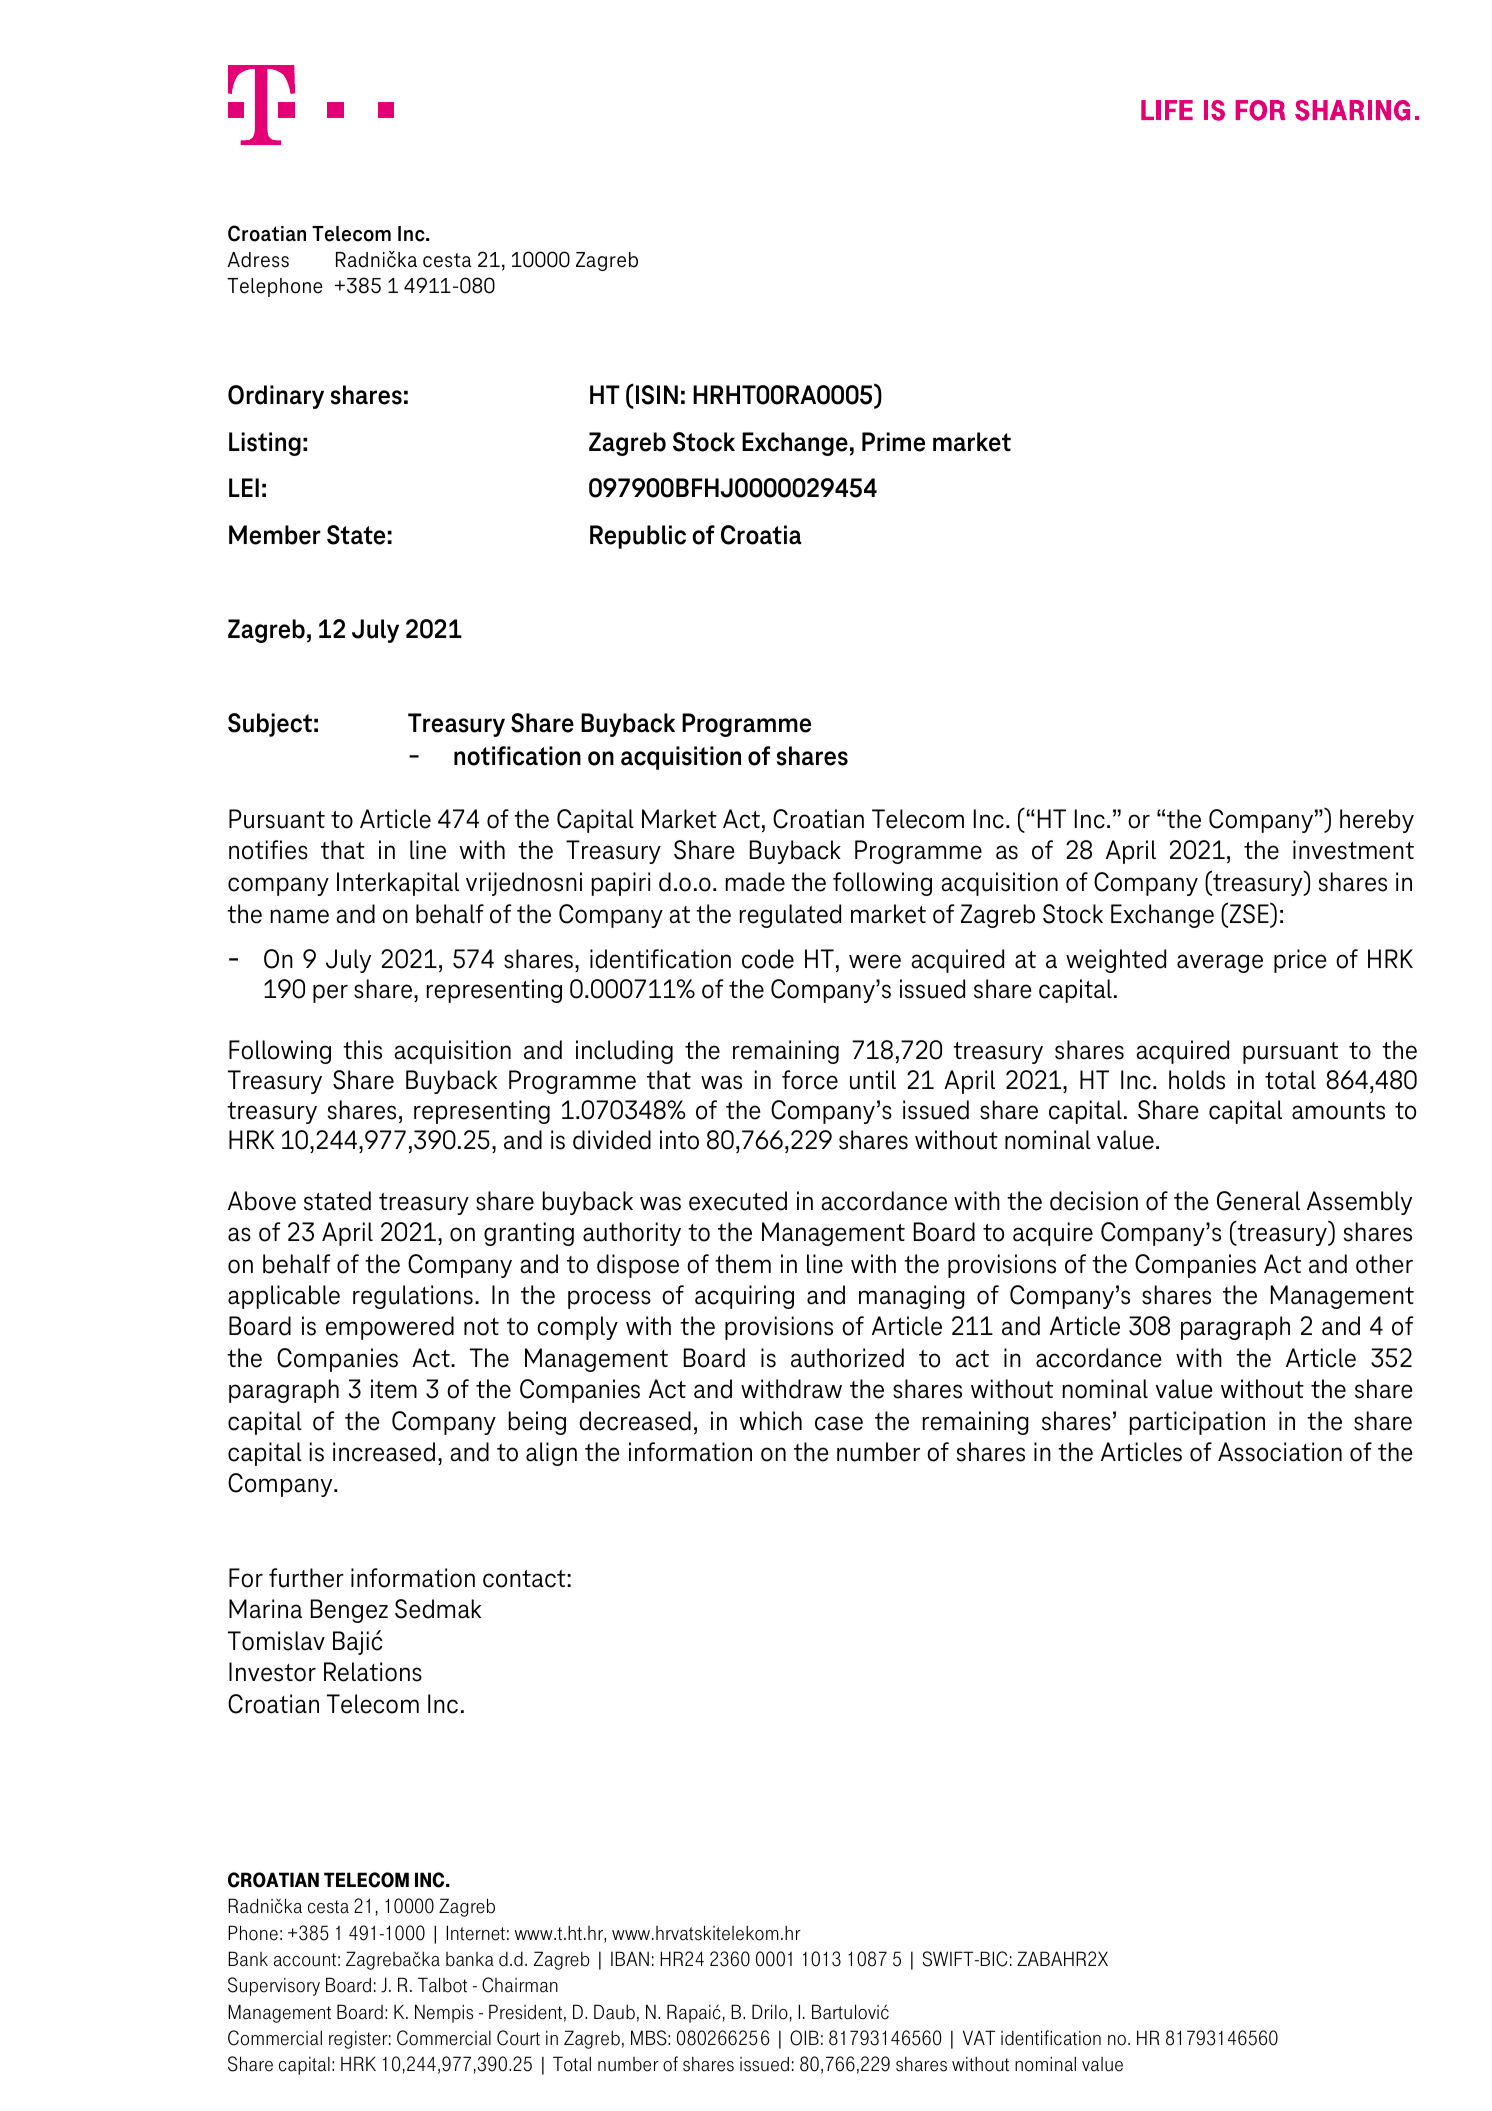 Image resolution: width=1492 pixels, height=2111 pixels. What do you see at coordinates (657, 395) in the screenshot?
I see `ISIN` at bounding box center [657, 395].
